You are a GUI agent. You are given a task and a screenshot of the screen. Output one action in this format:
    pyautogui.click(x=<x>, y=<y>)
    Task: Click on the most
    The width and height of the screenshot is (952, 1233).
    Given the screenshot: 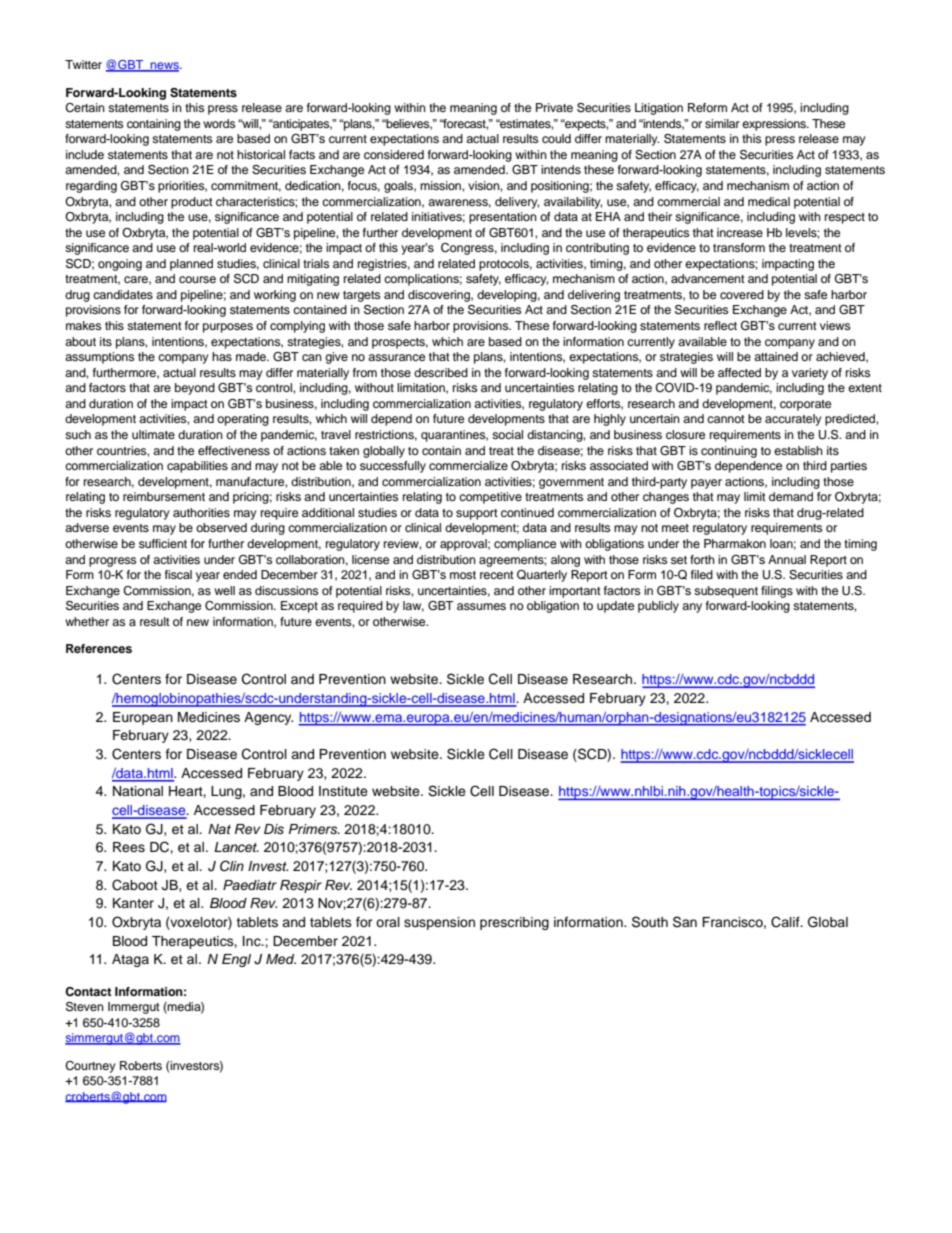 What is the action you would take?
    pyautogui.click(x=463, y=575)
